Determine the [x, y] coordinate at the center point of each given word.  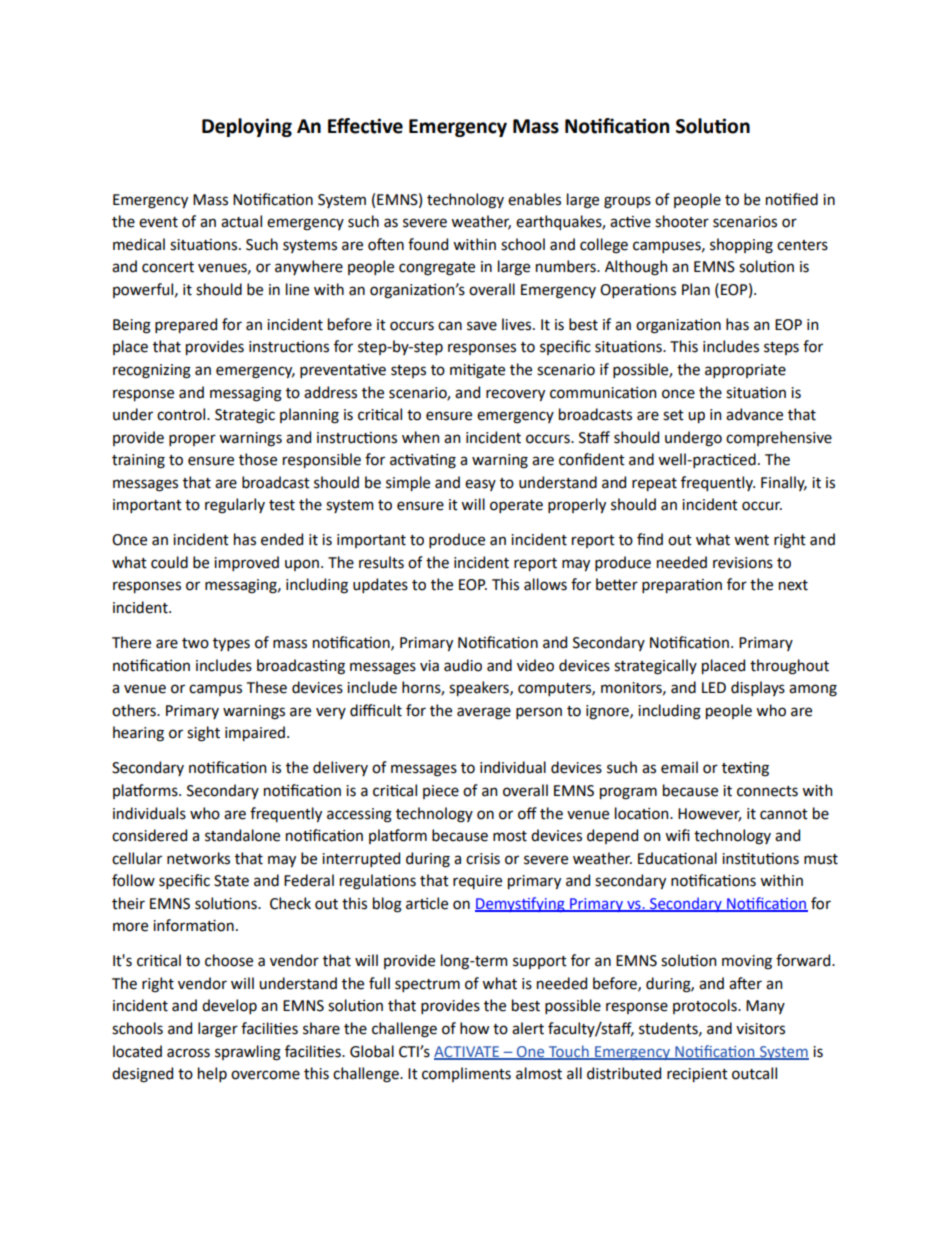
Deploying [247, 127]
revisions [743, 563]
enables [534, 199]
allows [545, 584]
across [188, 1053]
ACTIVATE [467, 1052]
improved [246, 563]
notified [792, 199]
